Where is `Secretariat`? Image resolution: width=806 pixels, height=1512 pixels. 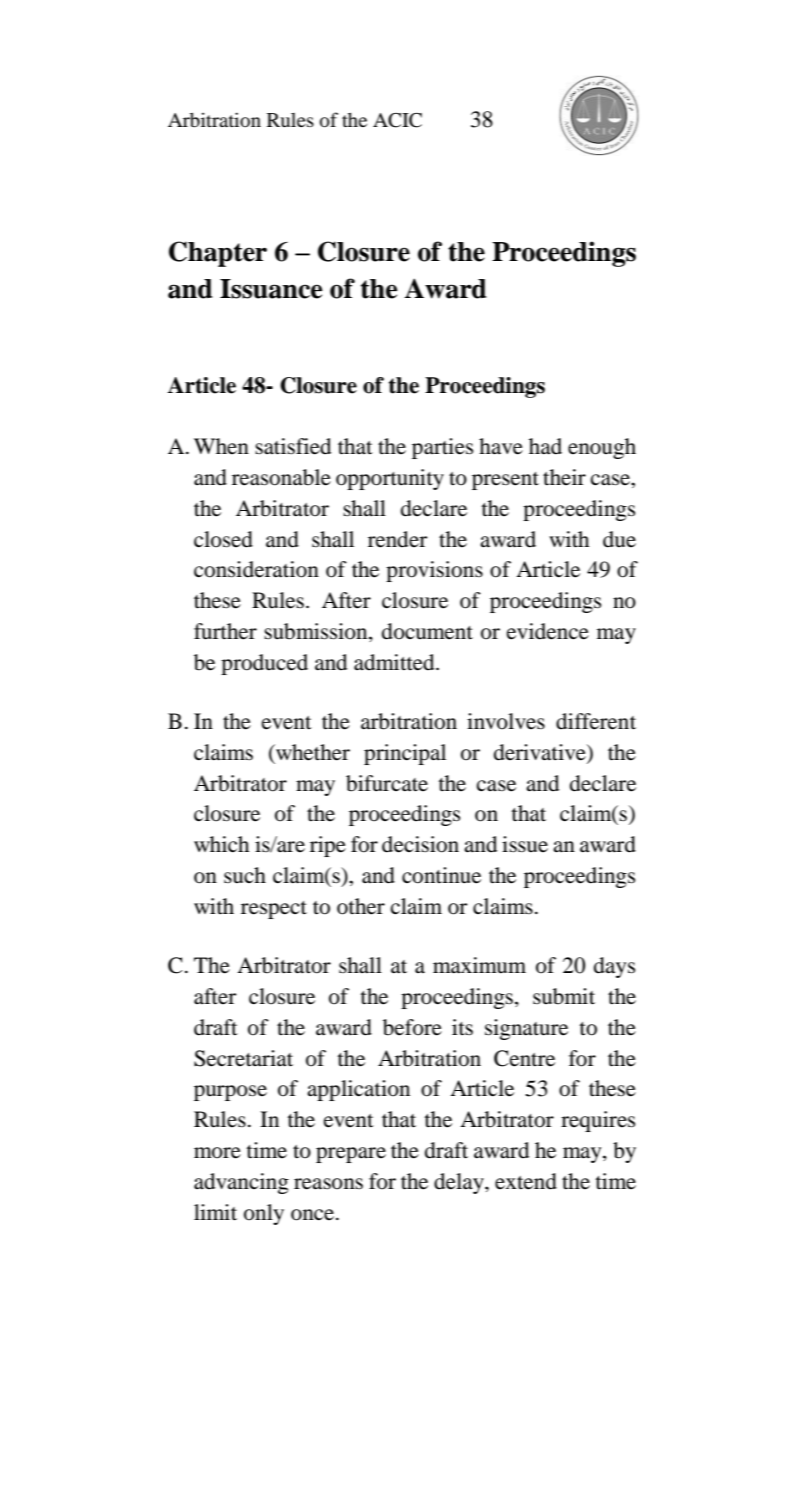
Secretariat is located at coordinates (243, 1058).
